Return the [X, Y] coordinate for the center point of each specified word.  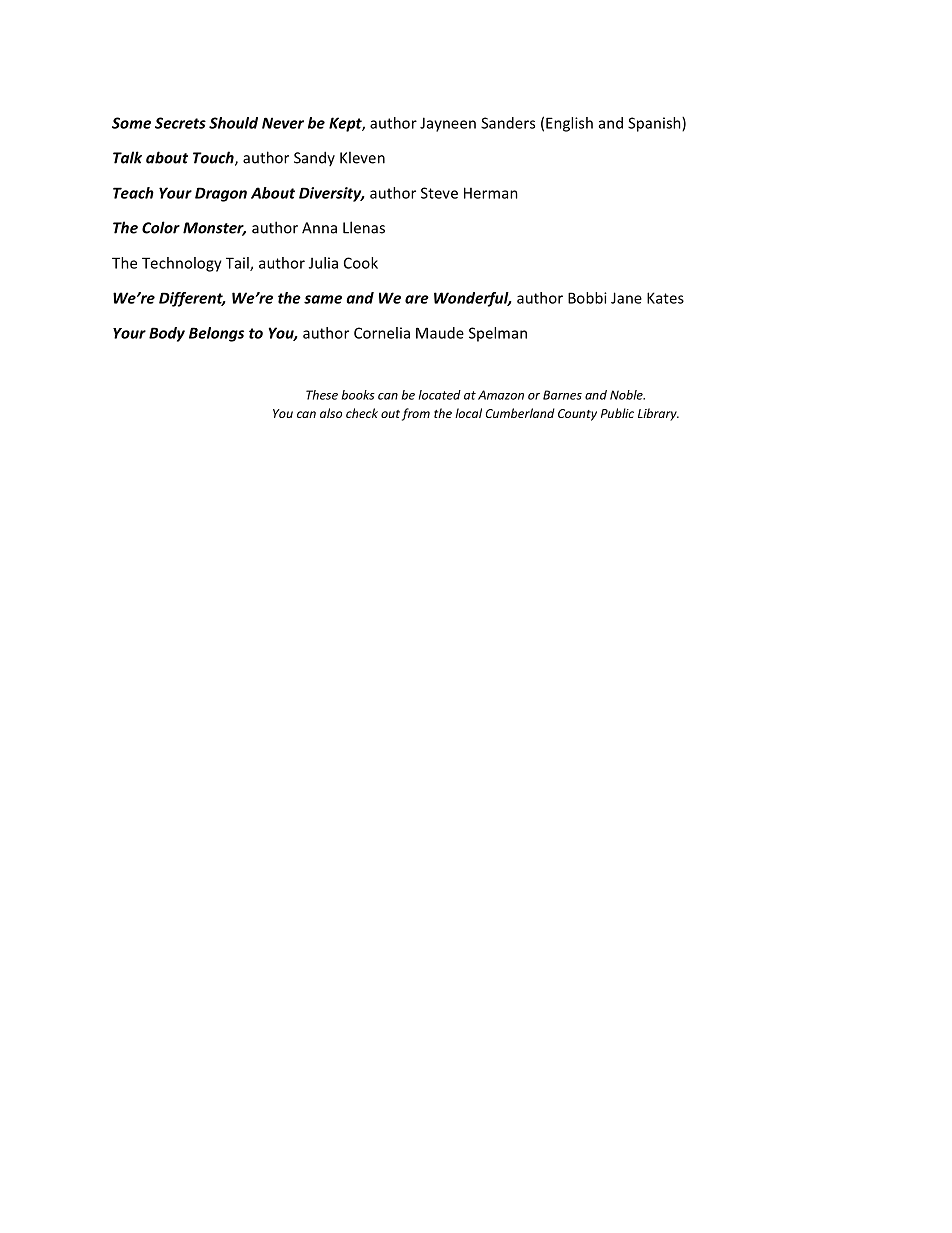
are [417, 299]
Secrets [180, 123]
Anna [319, 228]
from [416, 414]
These [322, 395]
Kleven [362, 157]
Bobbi [587, 298]
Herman [491, 193]
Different [192, 299]
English [569, 124]
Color [161, 227]
